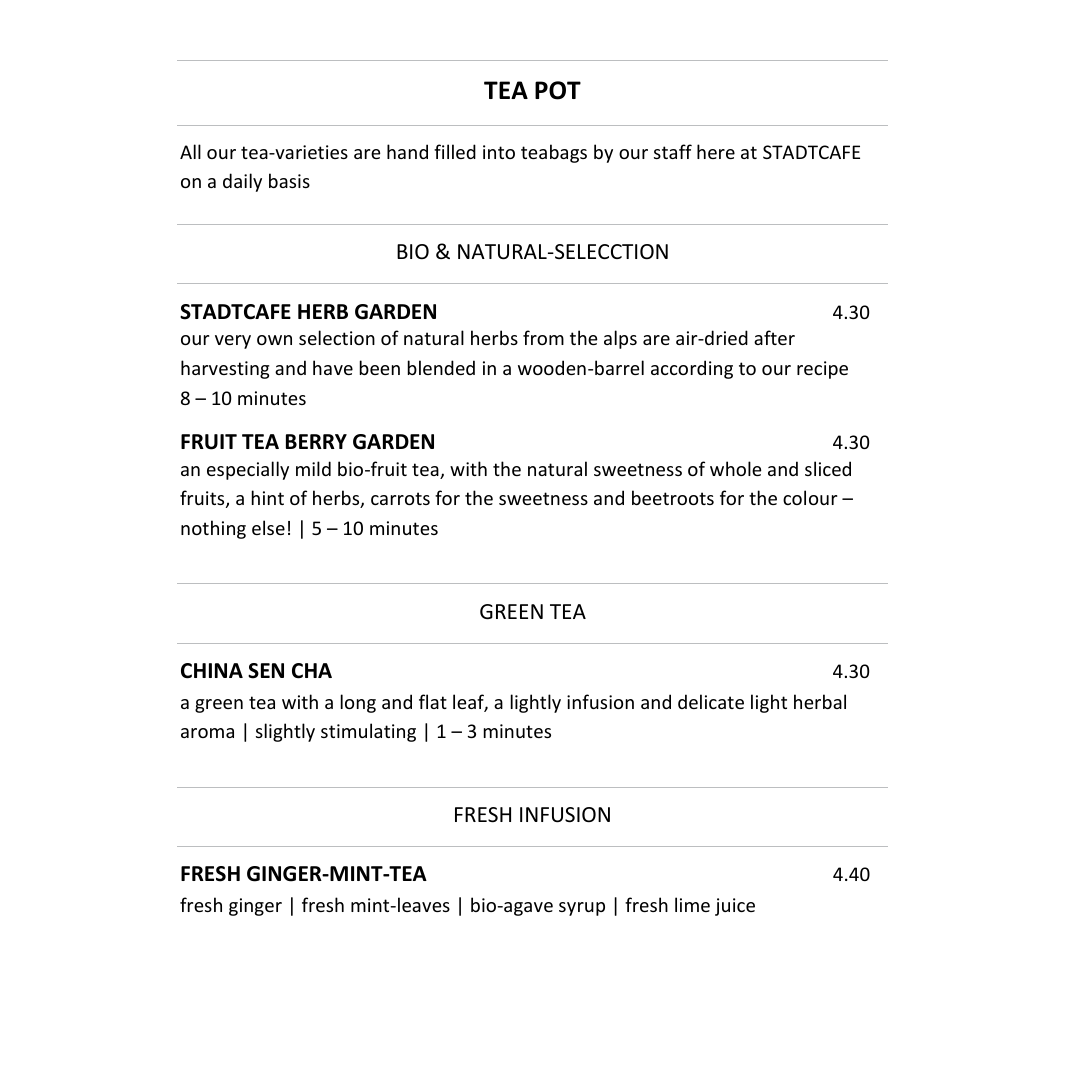  Describe the element at coordinates (735, 907) in the screenshot. I see `juice` at that location.
